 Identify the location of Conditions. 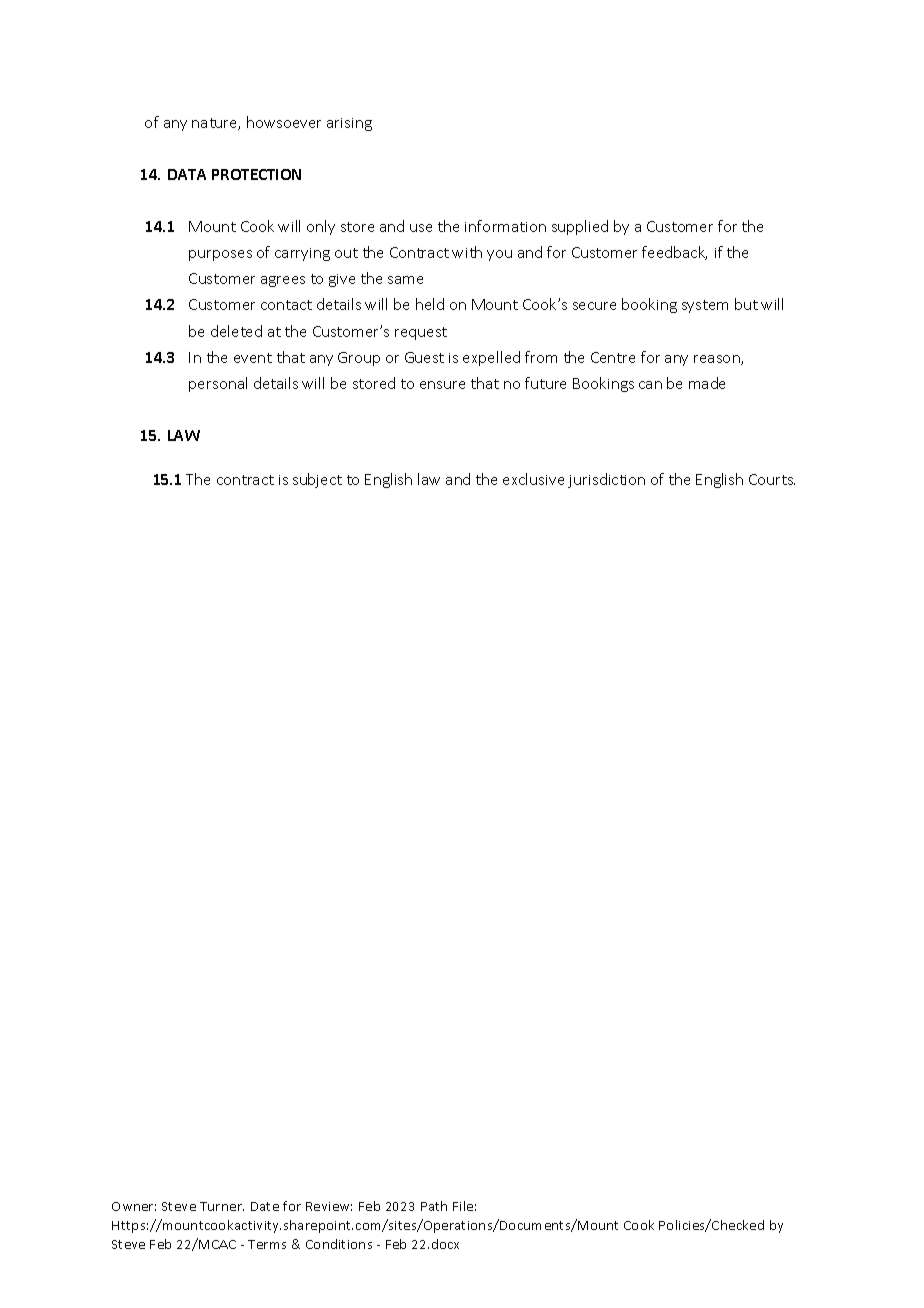
(339, 1244).
